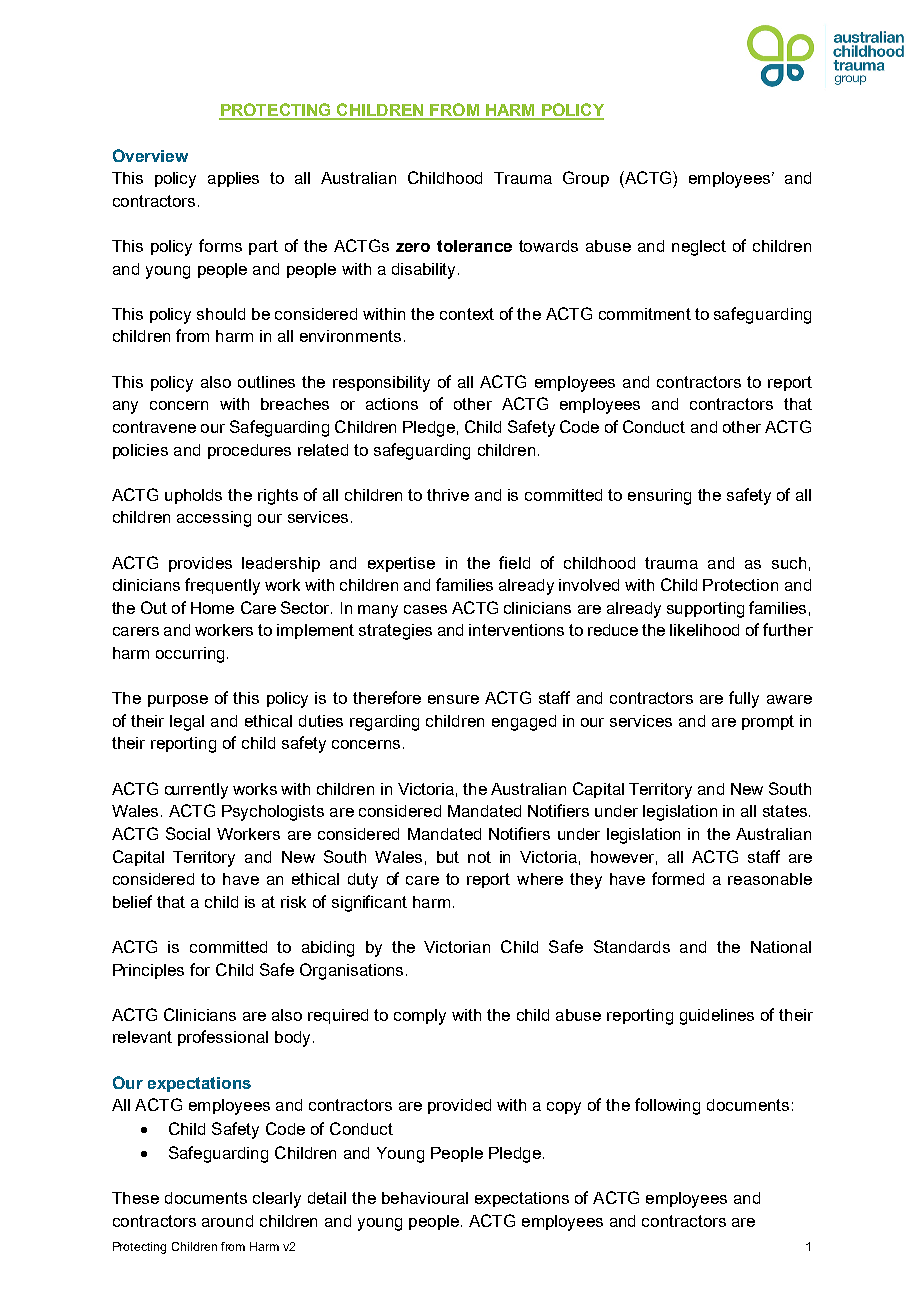 This screenshot has height=1309, width=924. Describe the element at coordinates (453, 699) in the screenshot. I see `ensure` at that location.
